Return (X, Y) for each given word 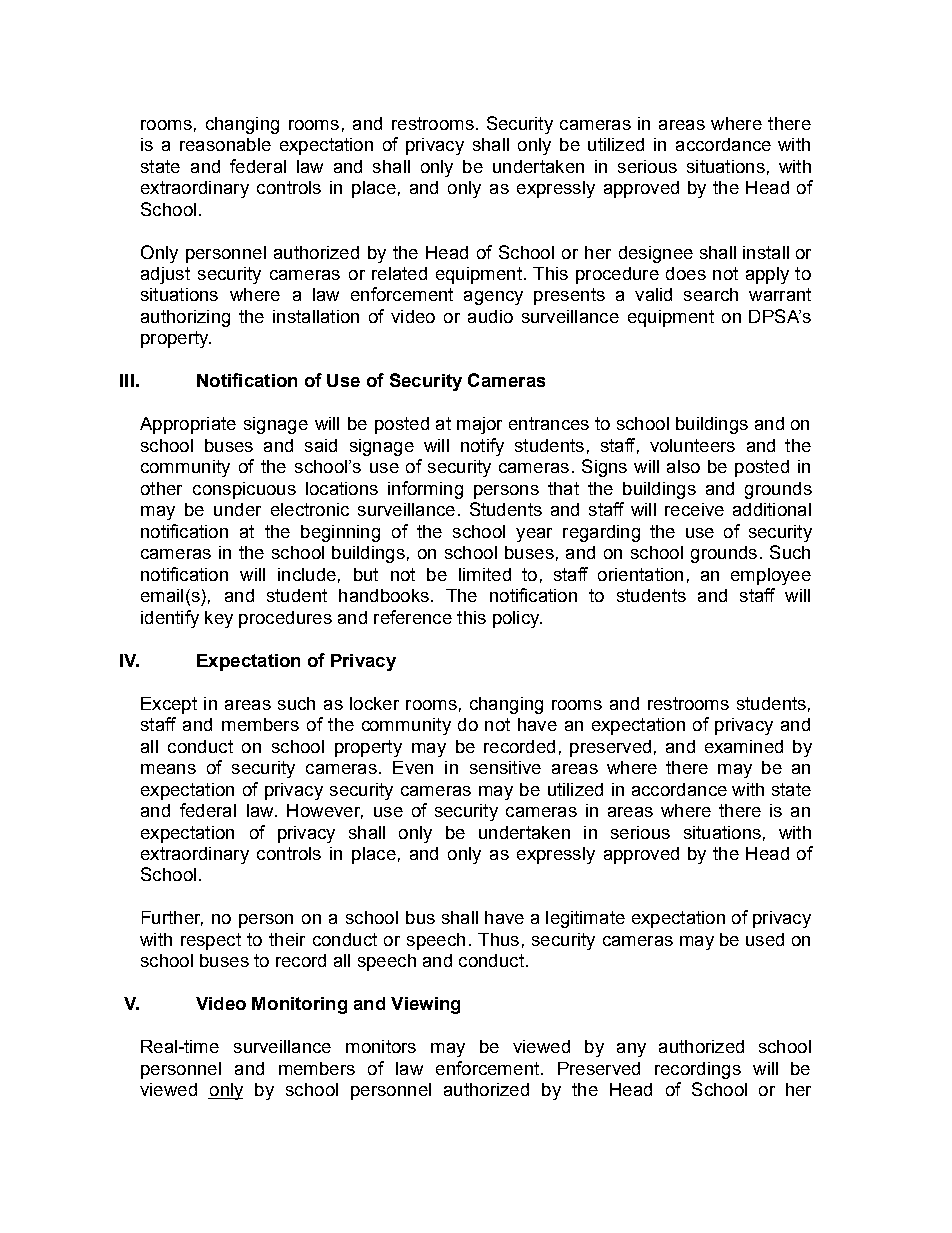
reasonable (225, 144)
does (686, 273)
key (219, 619)
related (399, 273)
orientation (640, 574)
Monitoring (299, 1005)
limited (485, 574)
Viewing (425, 1005)
